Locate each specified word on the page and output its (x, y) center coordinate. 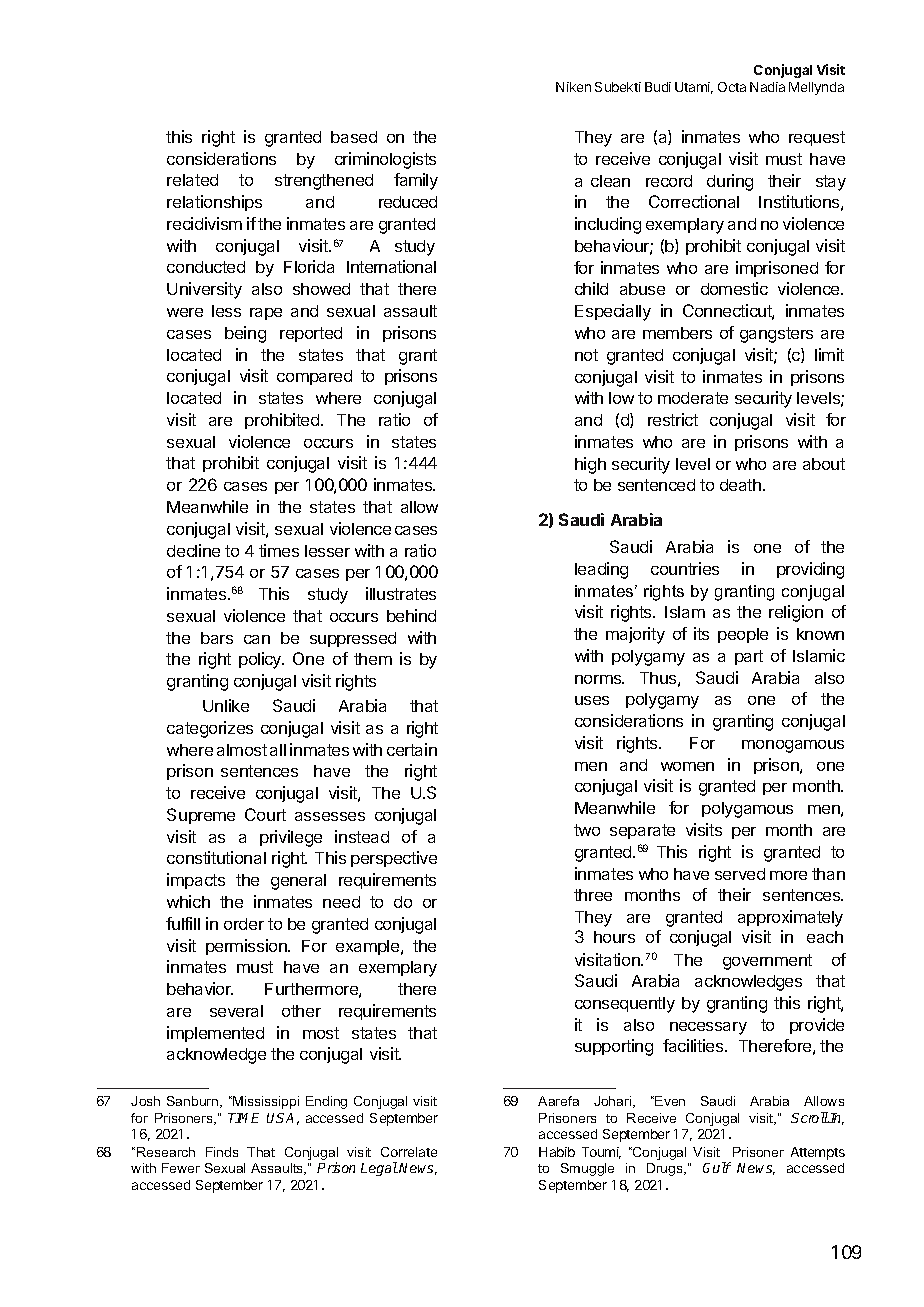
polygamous (747, 810)
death (740, 485)
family (416, 181)
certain (412, 749)
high (590, 465)
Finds (222, 1152)
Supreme (201, 816)
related (192, 180)
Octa (732, 87)
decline (193, 550)
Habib (557, 1152)
